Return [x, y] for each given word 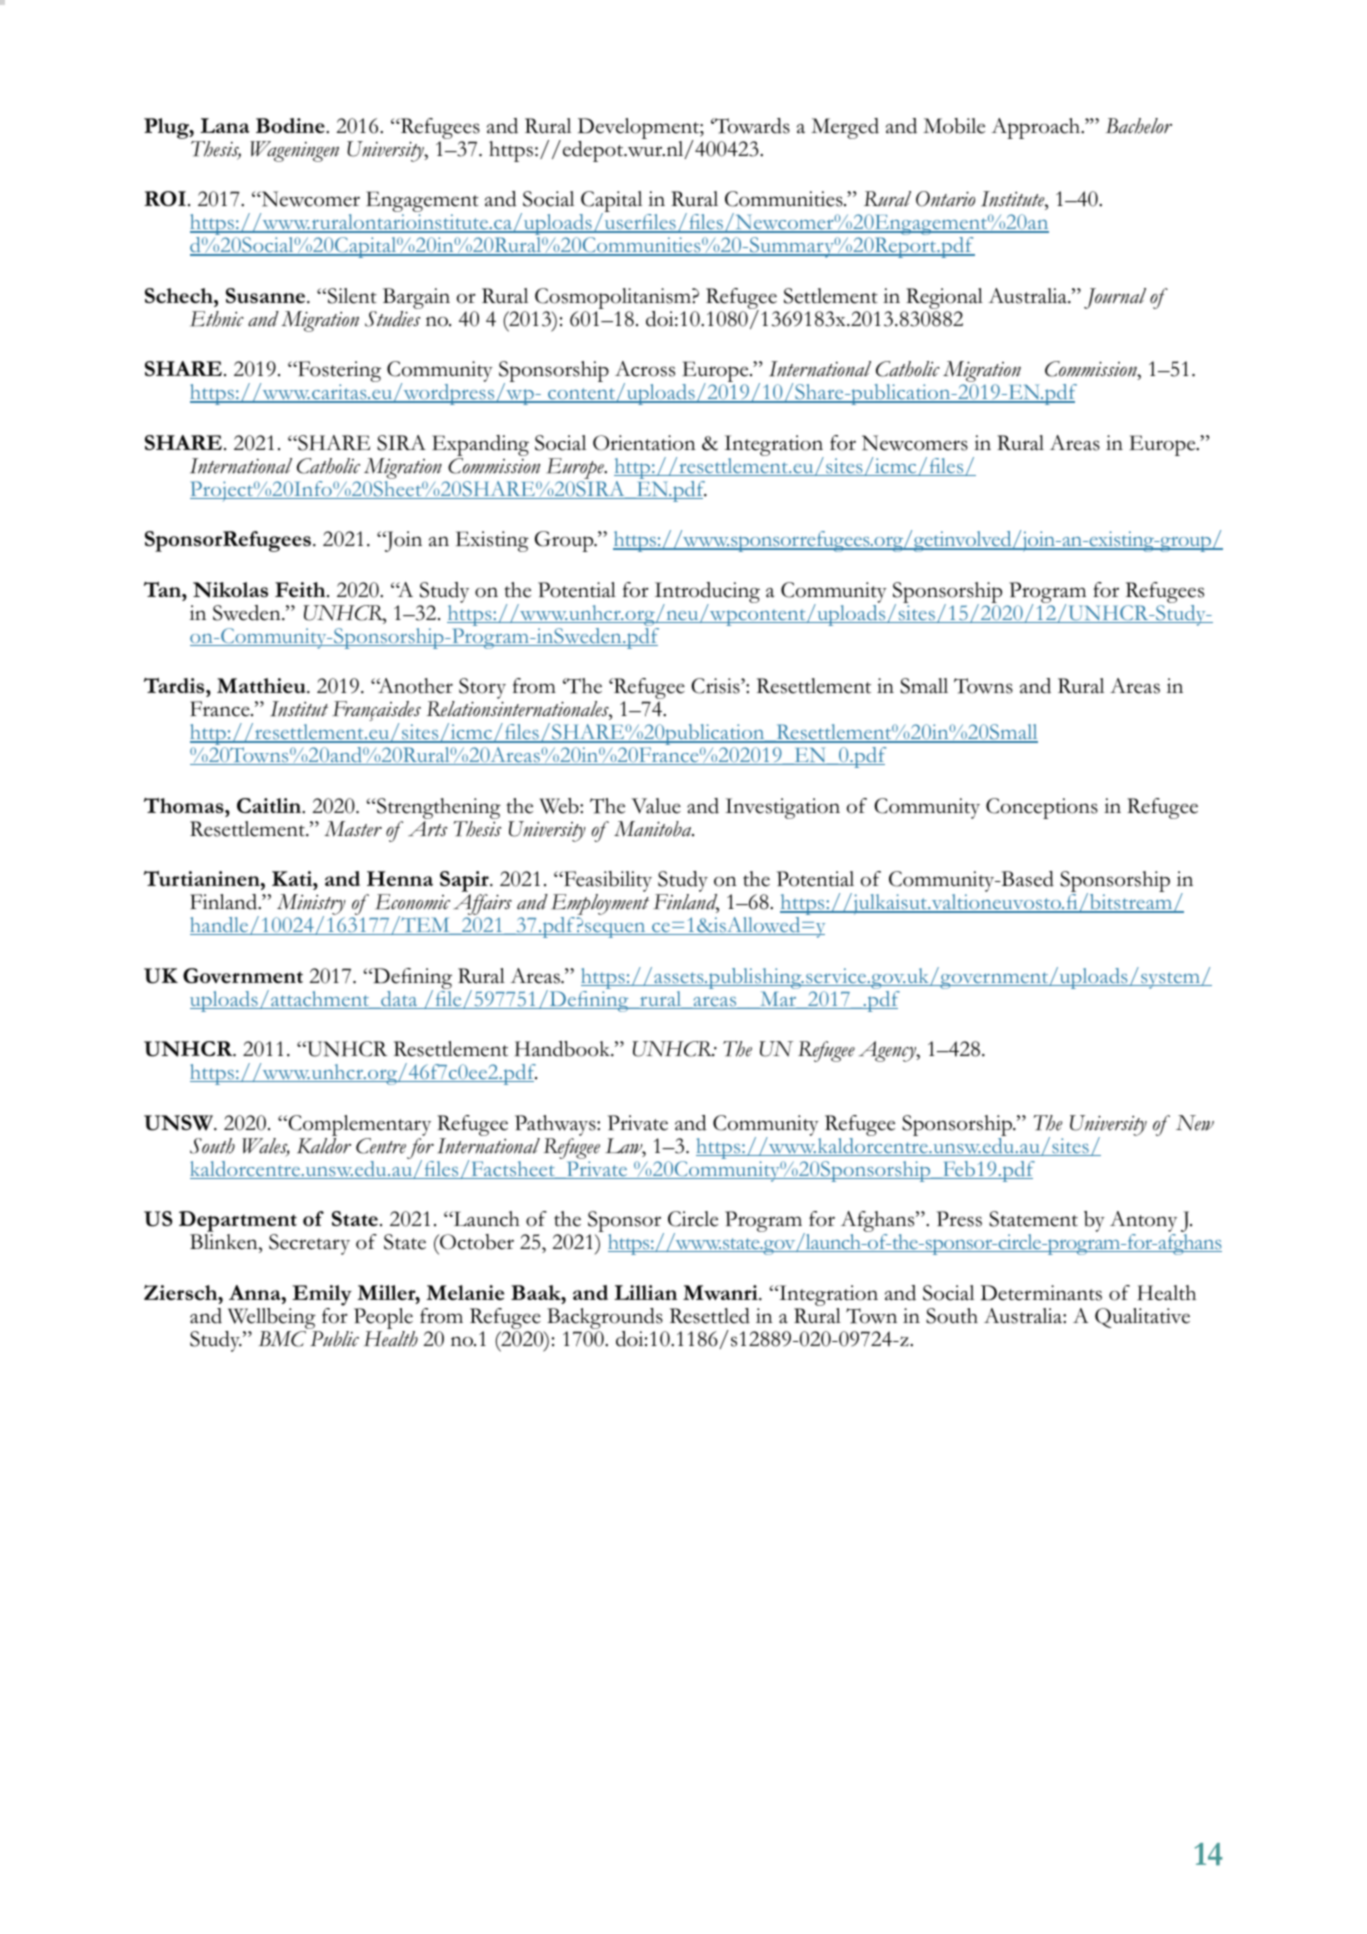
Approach [1037, 128]
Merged [845, 128]
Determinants [1041, 1293]
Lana [224, 125]
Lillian [645, 1292]
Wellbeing [271, 1320]
